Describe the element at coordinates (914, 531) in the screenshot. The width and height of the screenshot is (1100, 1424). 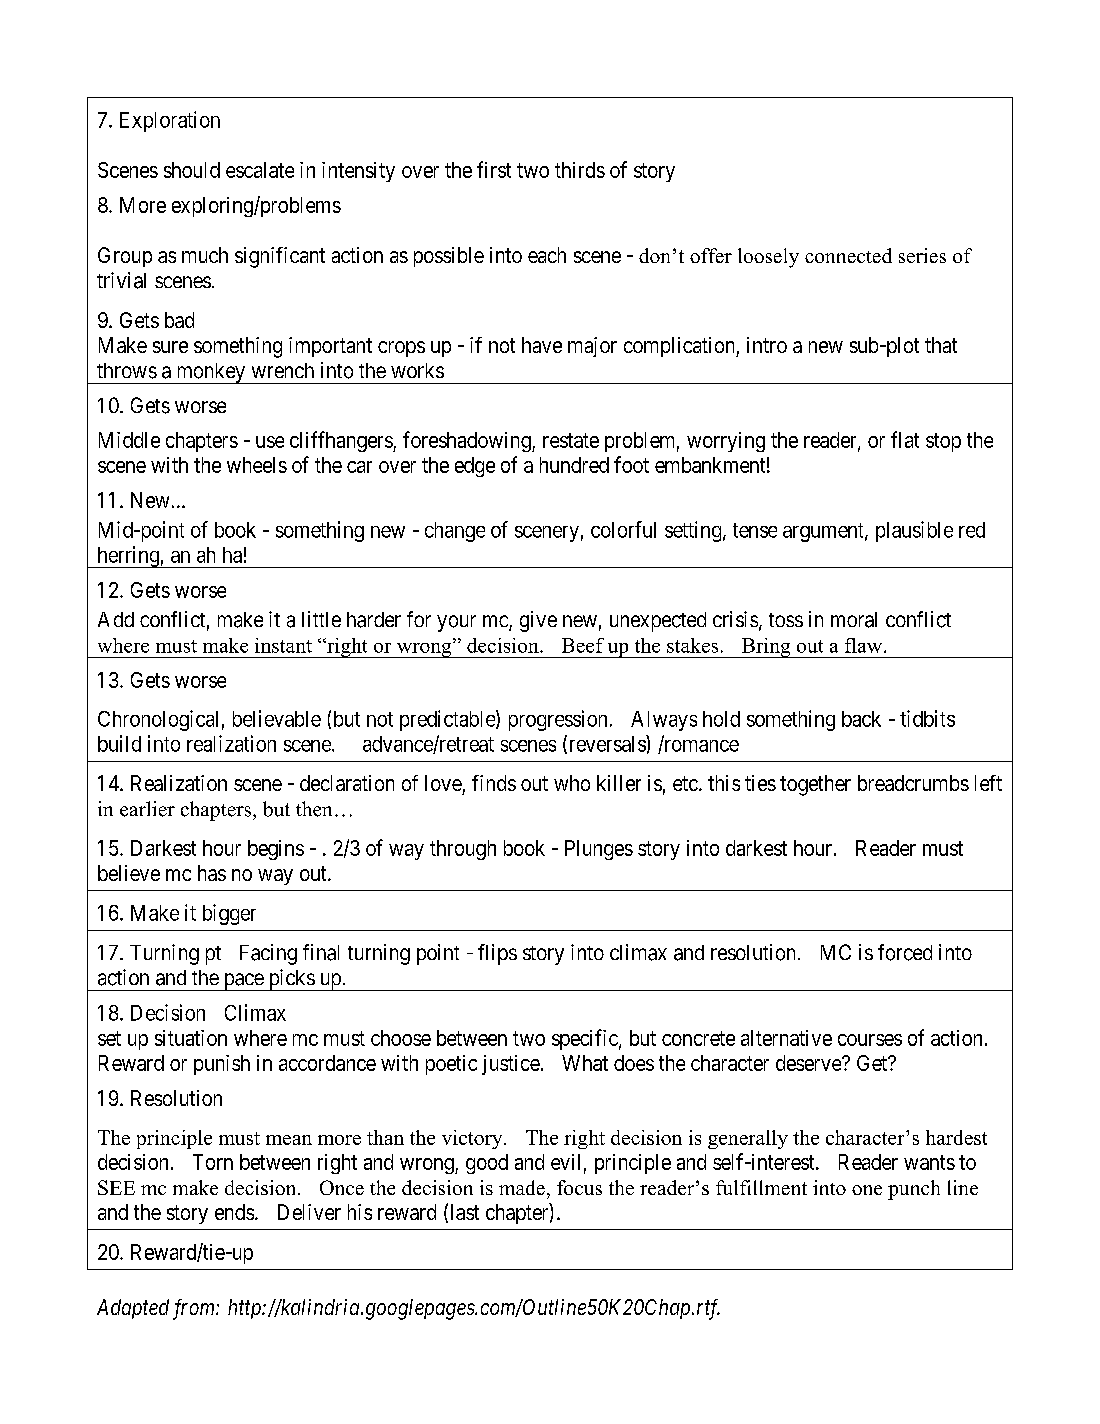
I see `plausible` at that location.
